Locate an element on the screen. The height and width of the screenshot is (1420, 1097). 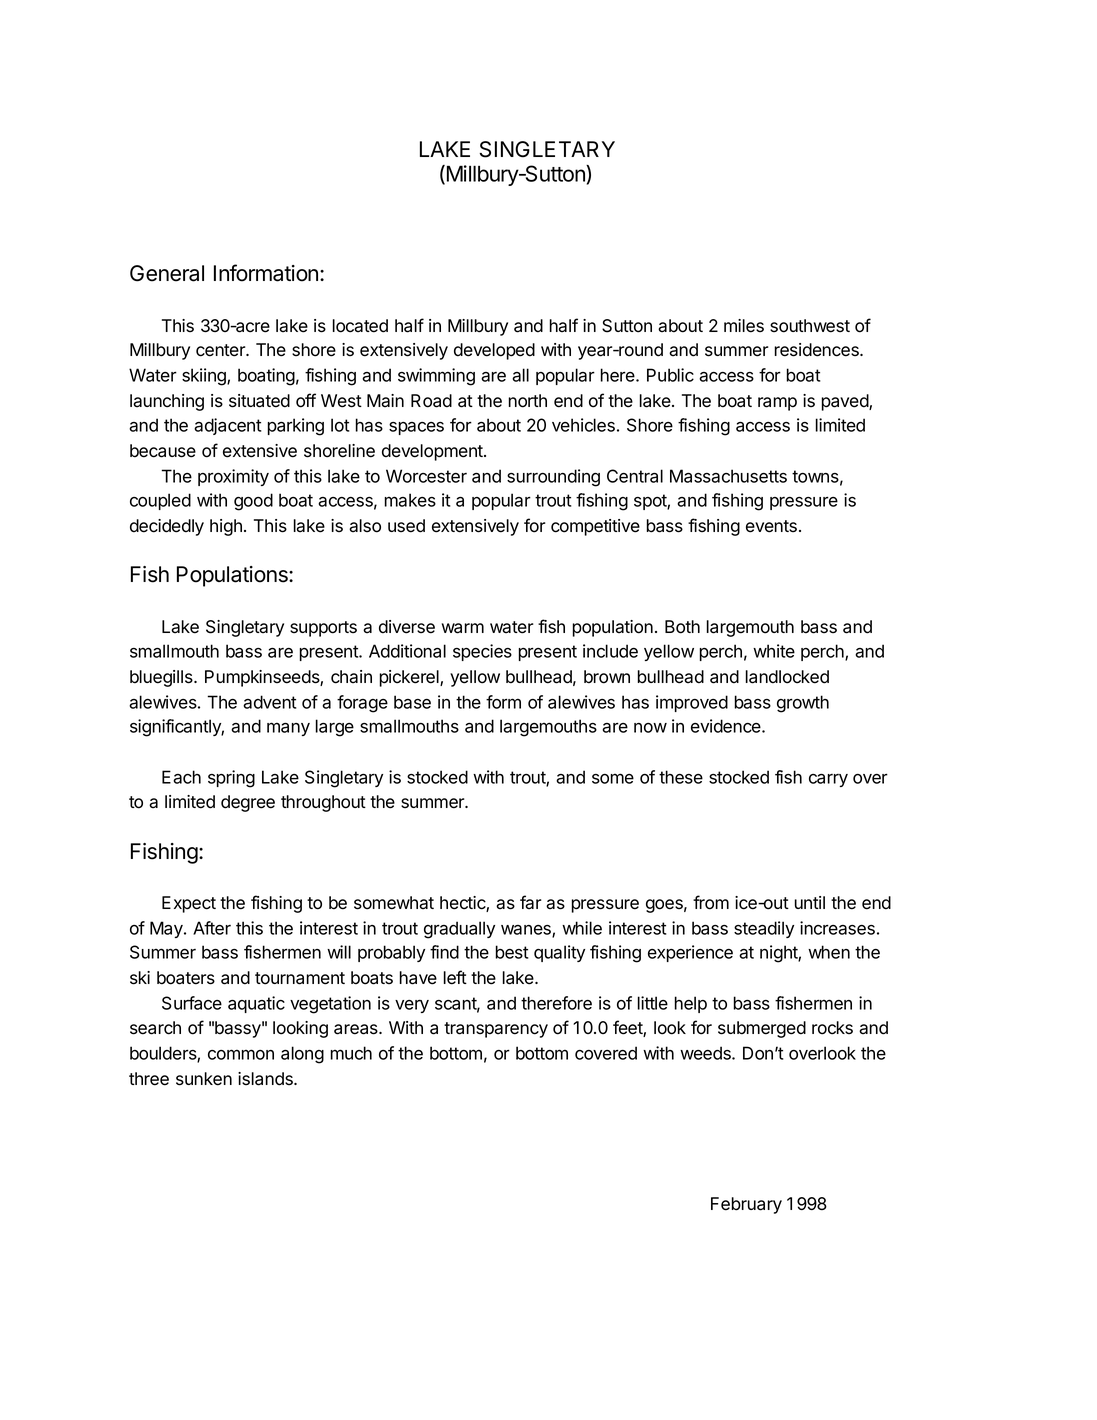
developed is located at coordinates (494, 351).
